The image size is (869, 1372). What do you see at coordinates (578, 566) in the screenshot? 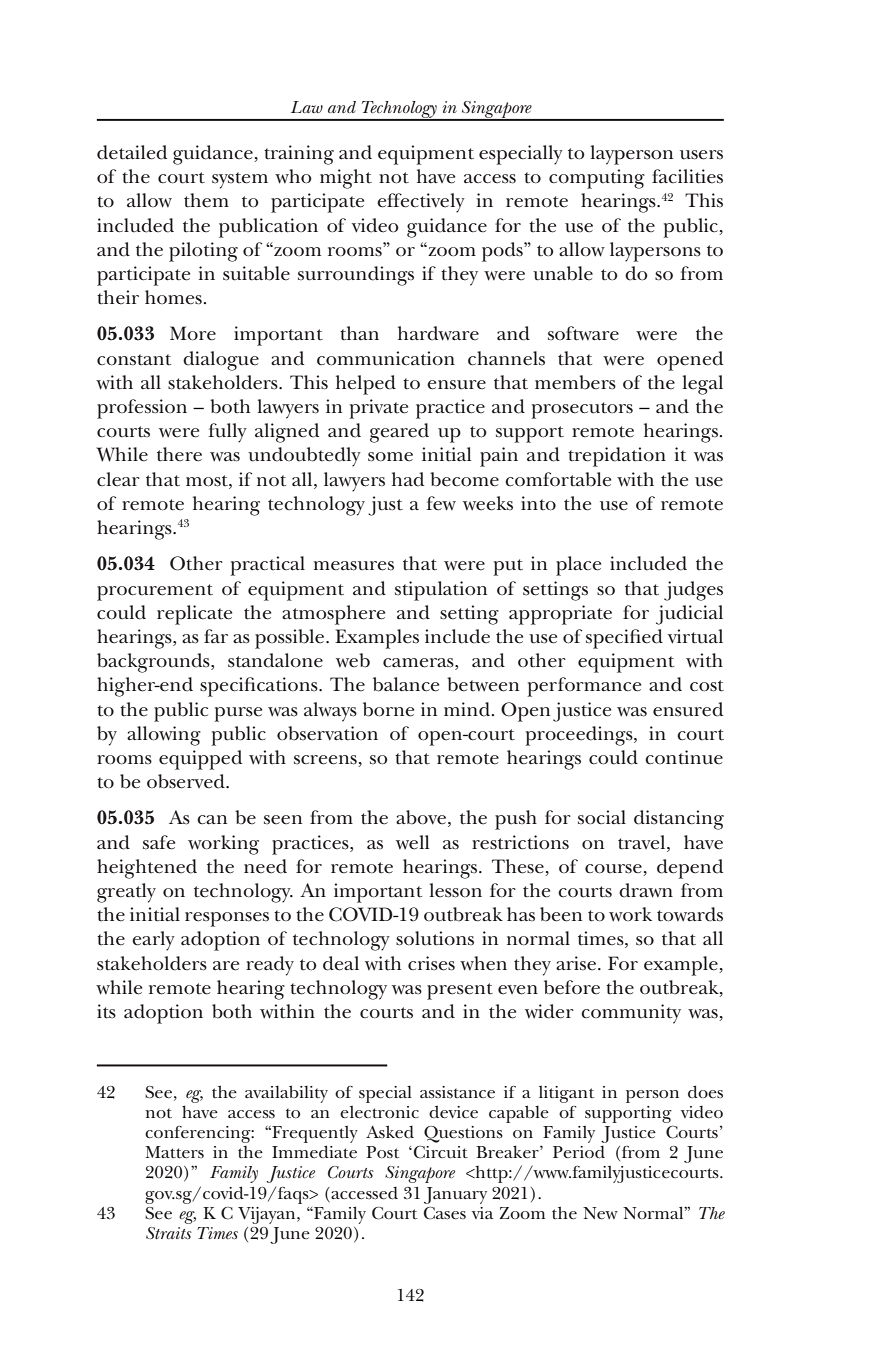
I see `place` at bounding box center [578, 566].
